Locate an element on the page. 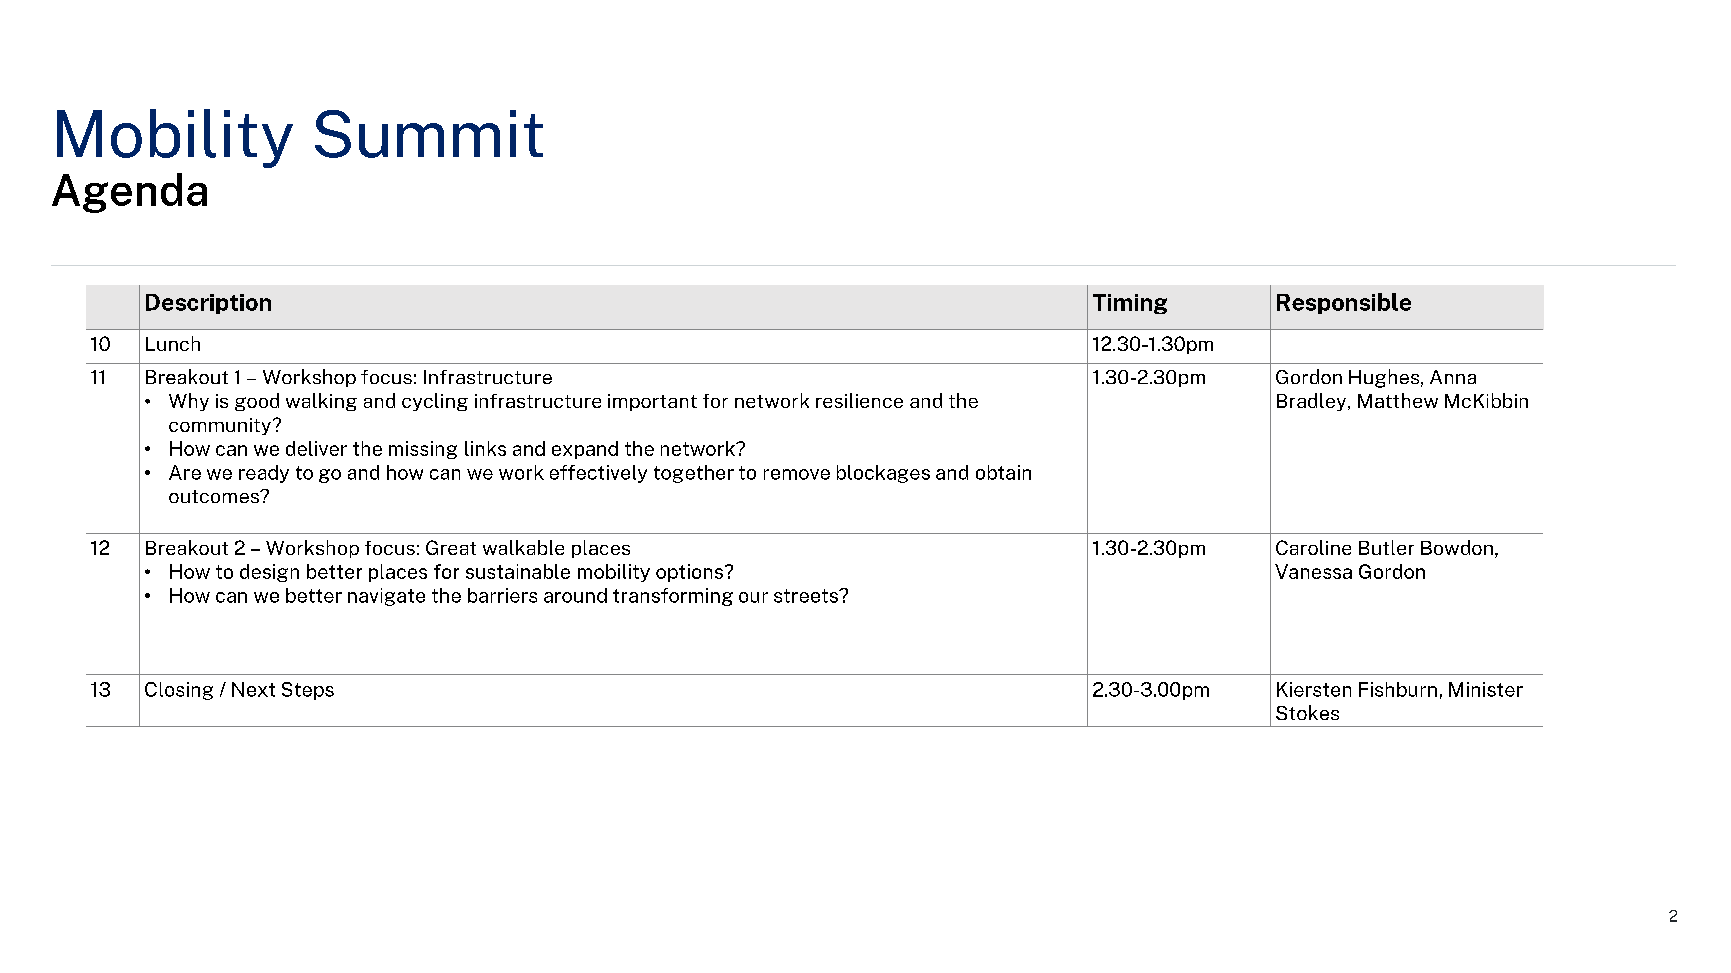 This document has width=1731, height=973. community is located at coordinates (220, 426).
